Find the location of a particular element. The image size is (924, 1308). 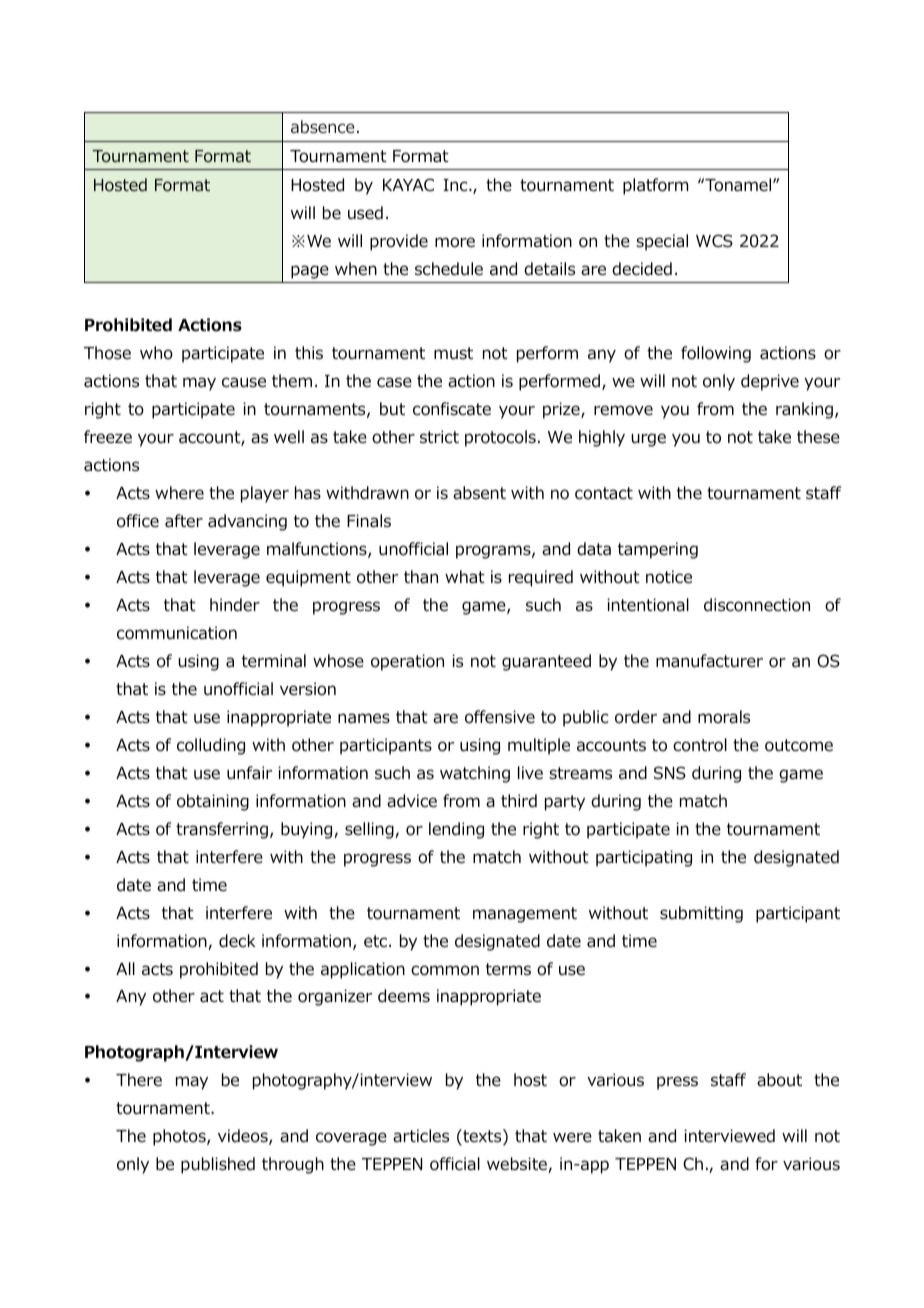

platform is located at coordinates (655, 186).
